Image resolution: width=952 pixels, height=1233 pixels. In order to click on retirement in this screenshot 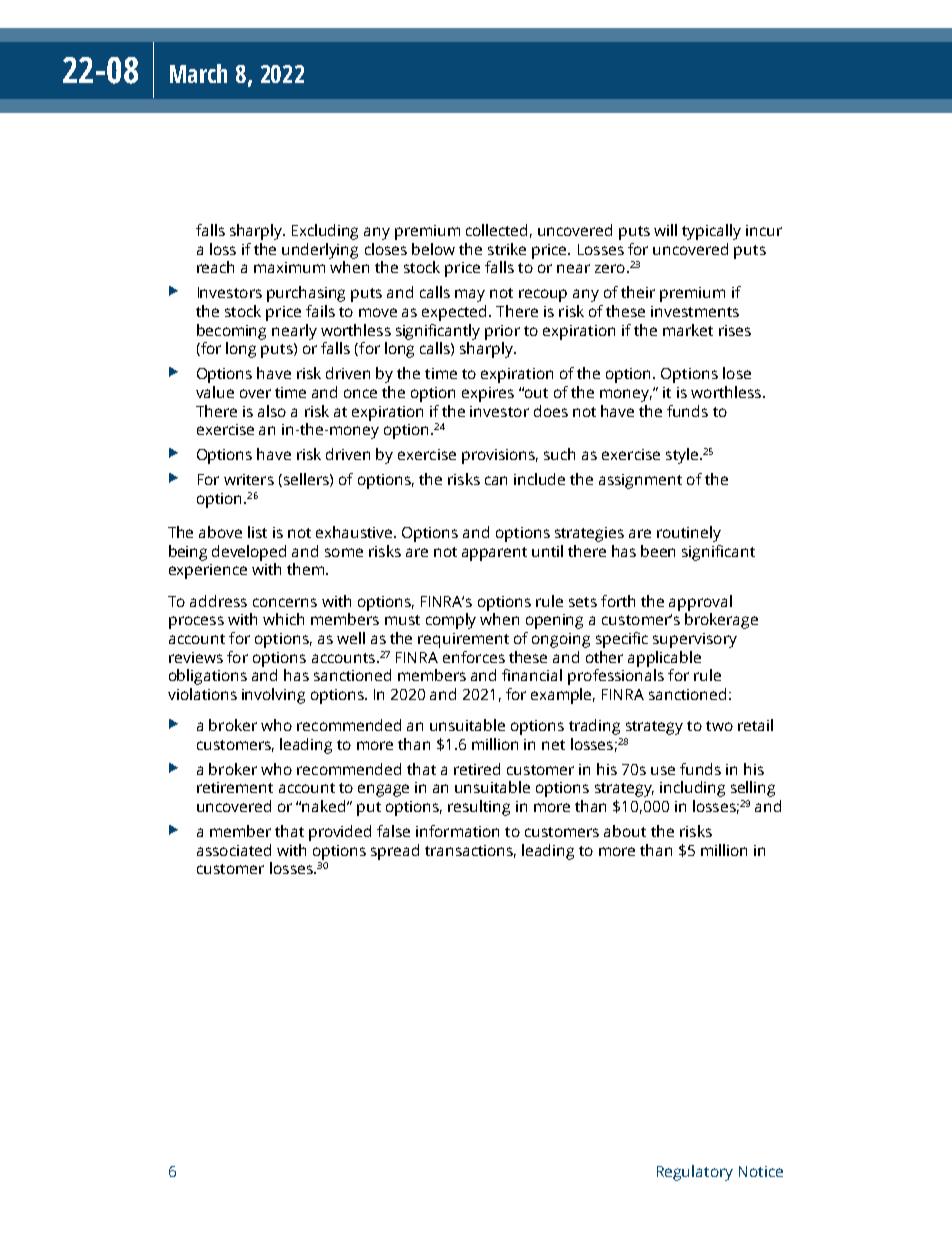, I will do `click(235, 787)`.
